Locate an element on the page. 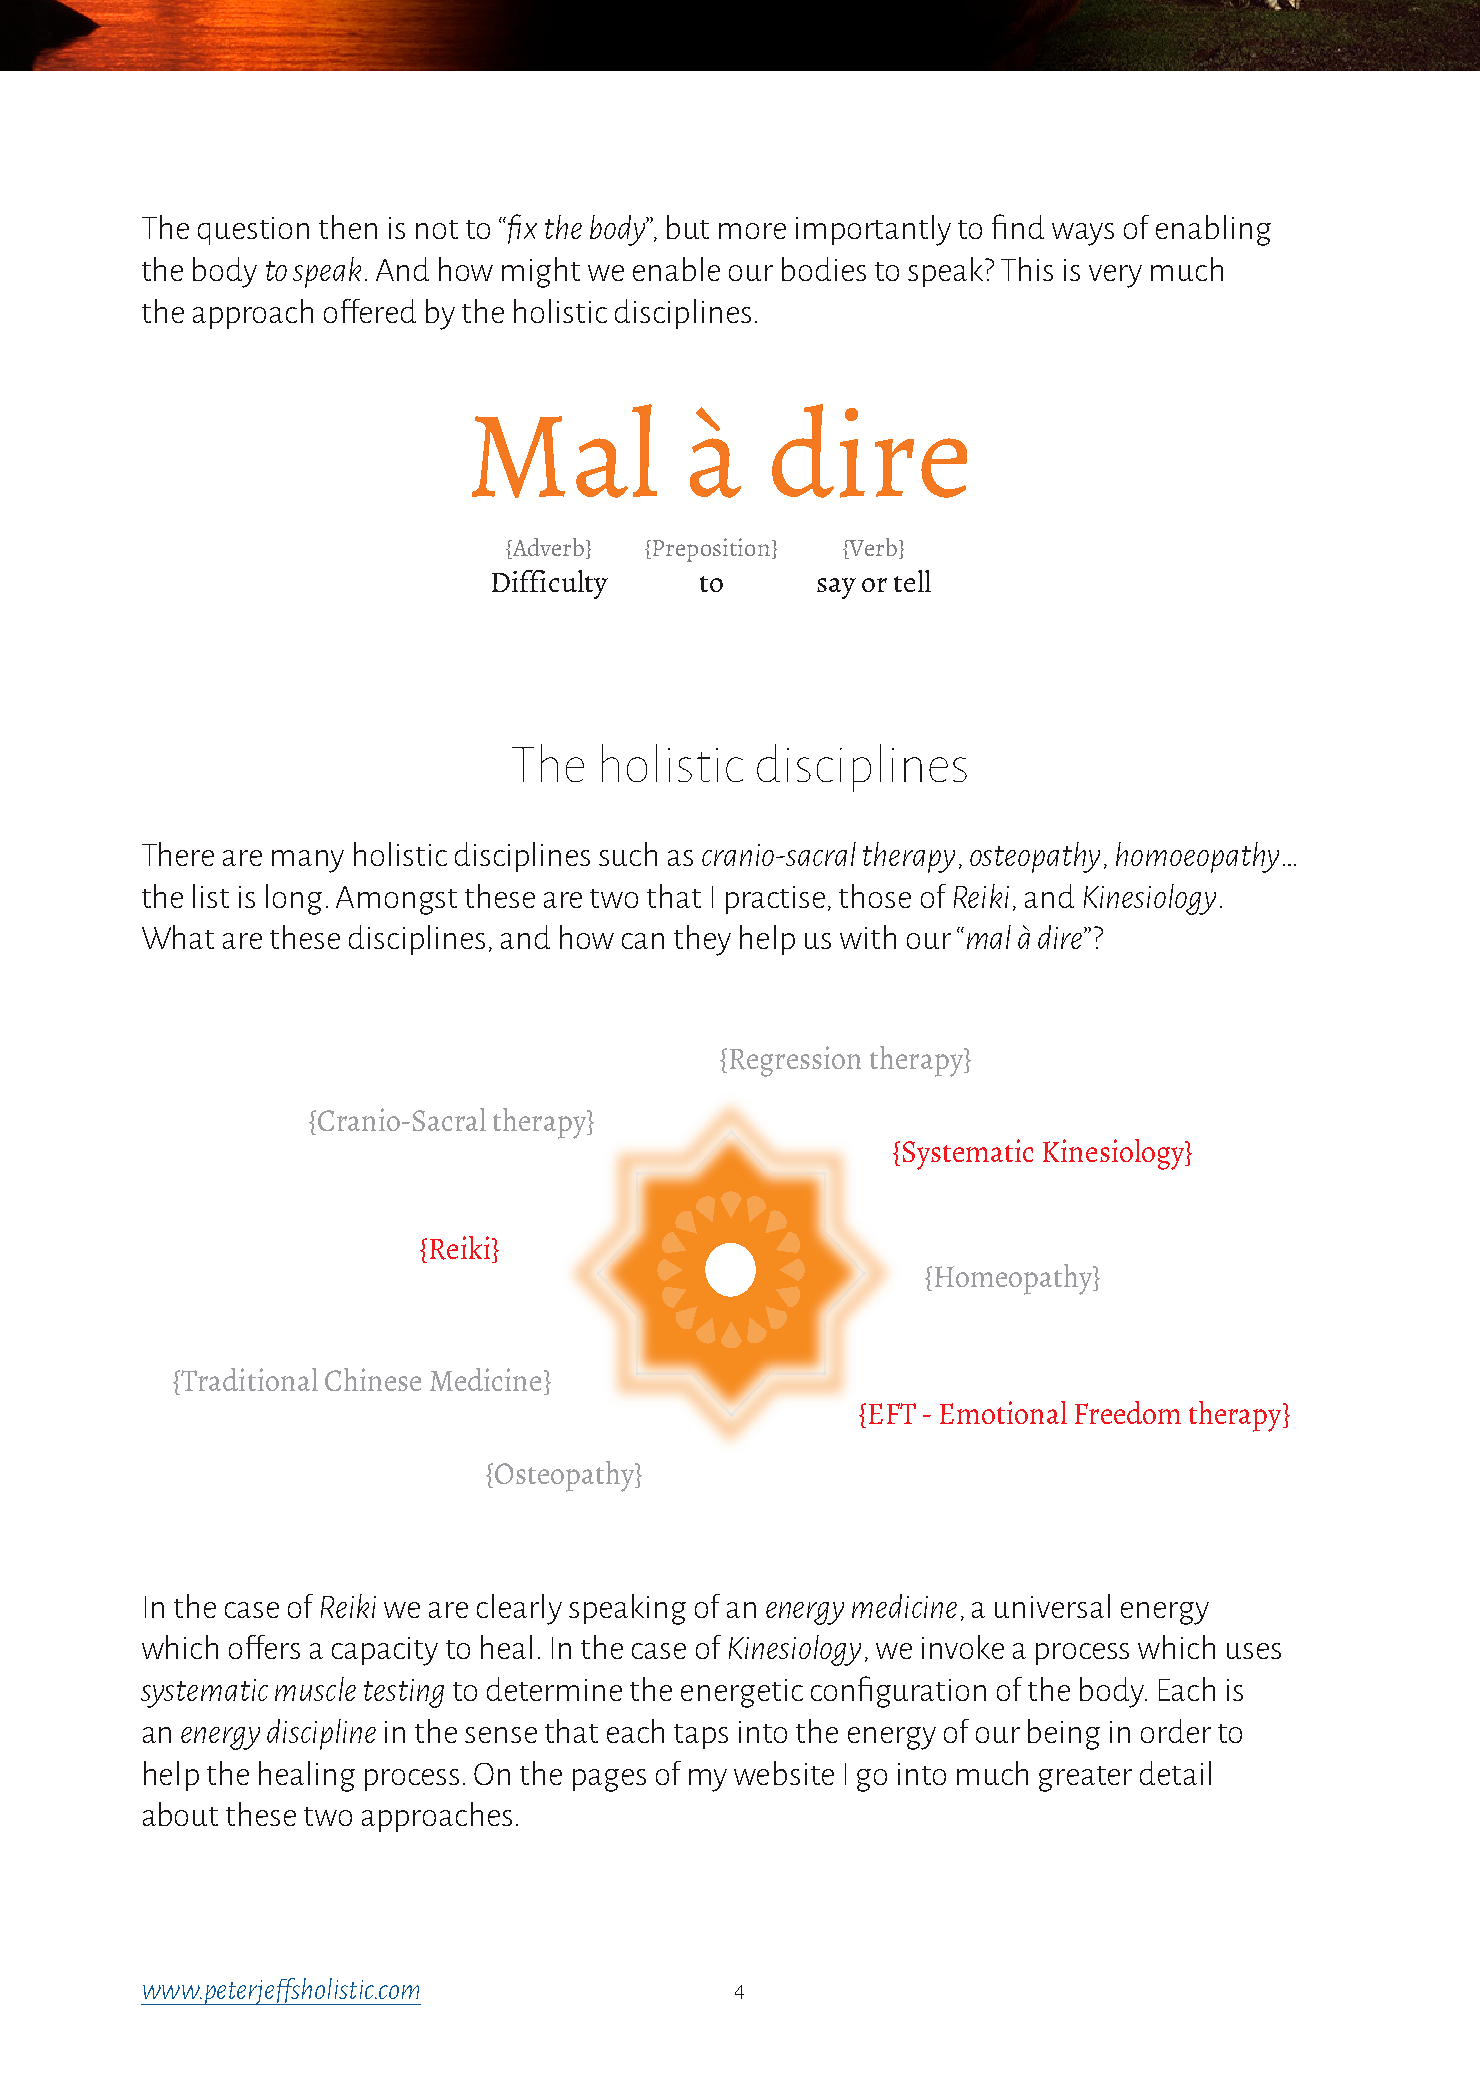 The image size is (1480, 2093). very is located at coordinates (1115, 276).
